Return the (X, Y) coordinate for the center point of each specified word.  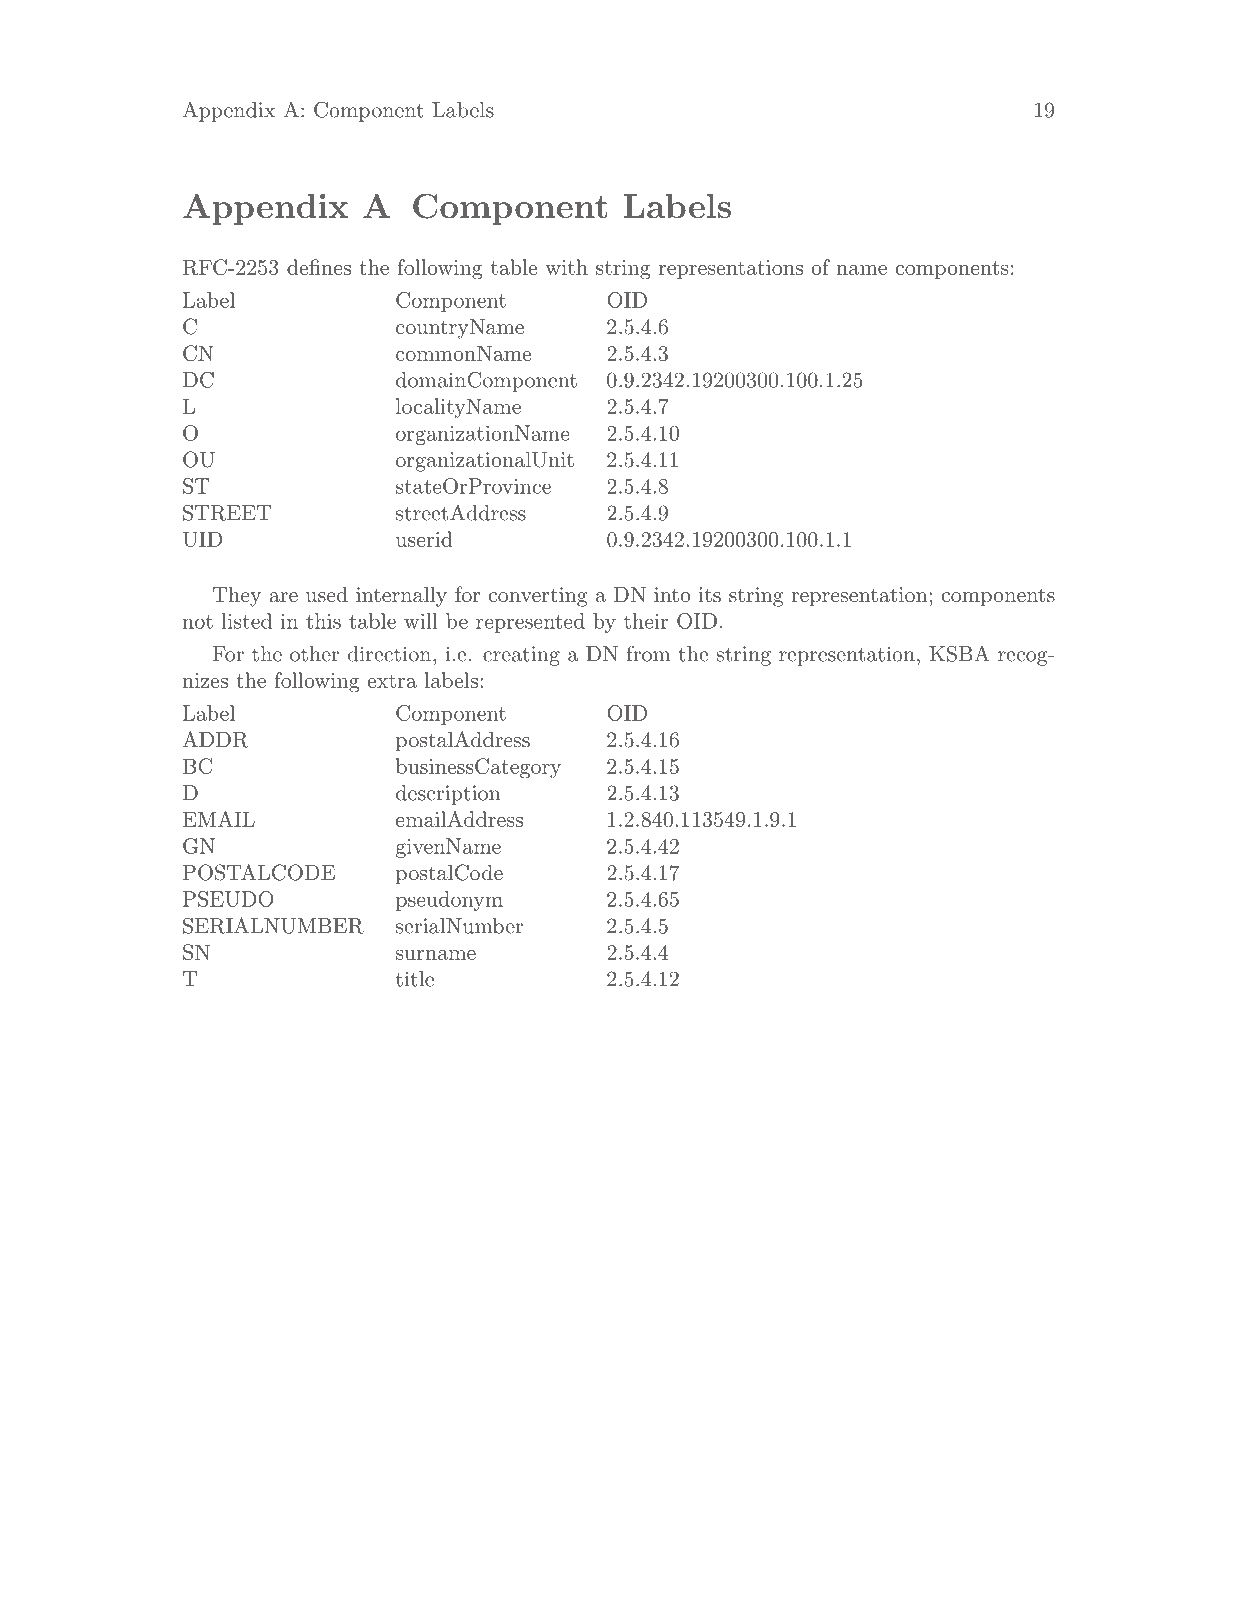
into (672, 594)
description (448, 795)
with (566, 267)
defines (319, 267)
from (648, 653)
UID (202, 539)
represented (530, 623)
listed (247, 621)
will (421, 621)
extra (392, 681)
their (646, 621)
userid (424, 539)
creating (521, 656)
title (415, 979)
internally (401, 596)
